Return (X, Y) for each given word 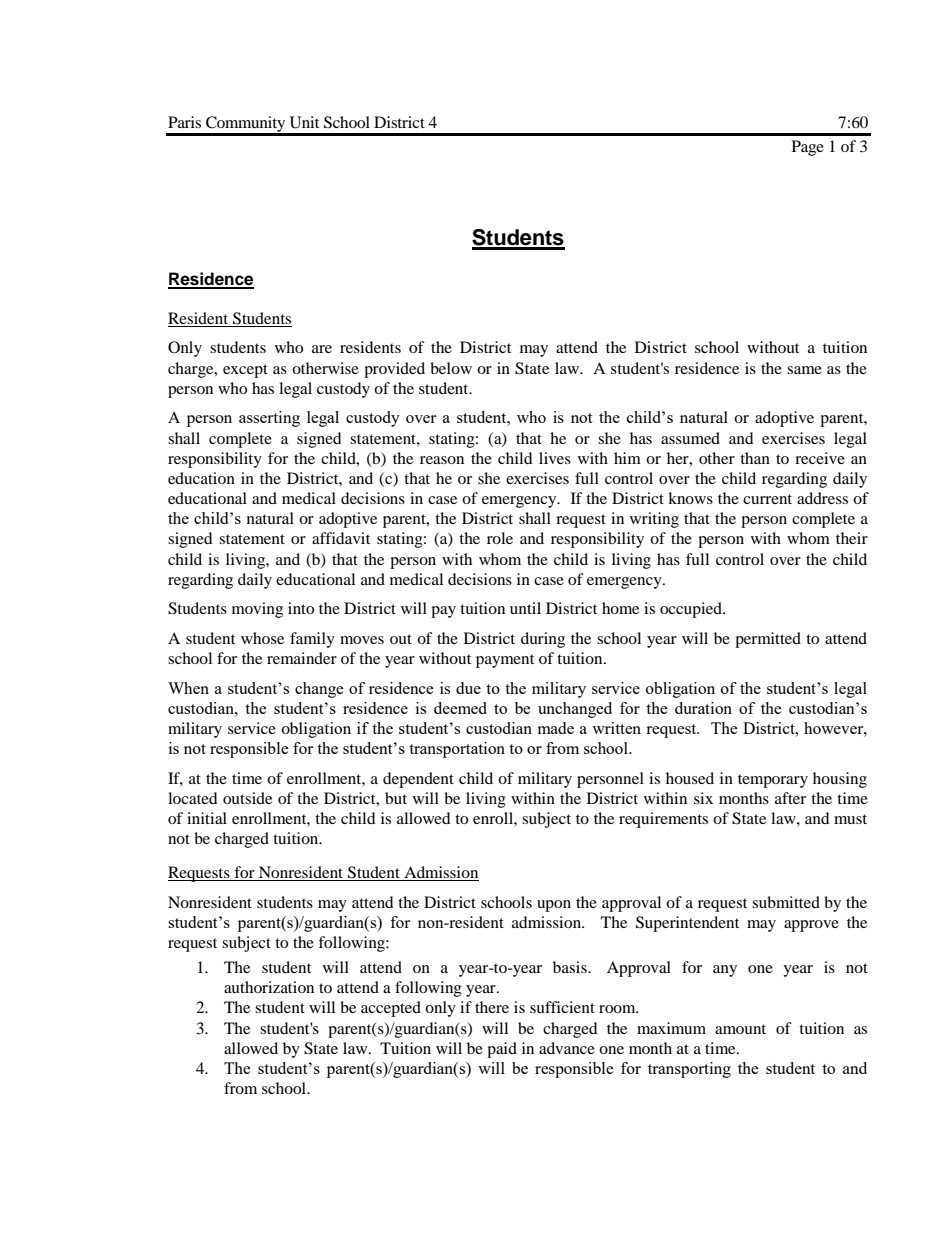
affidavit (341, 538)
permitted (768, 640)
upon (554, 906)
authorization (269, 987)
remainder (302, 658)
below (451, 368)
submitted (786, 902)
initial (207, 818)
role (500, 538)
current (767, 499)
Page (808, 148)
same (804, 370)
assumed (690, 438)
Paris (184, 122)
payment (505, 661)
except (245, 371)
